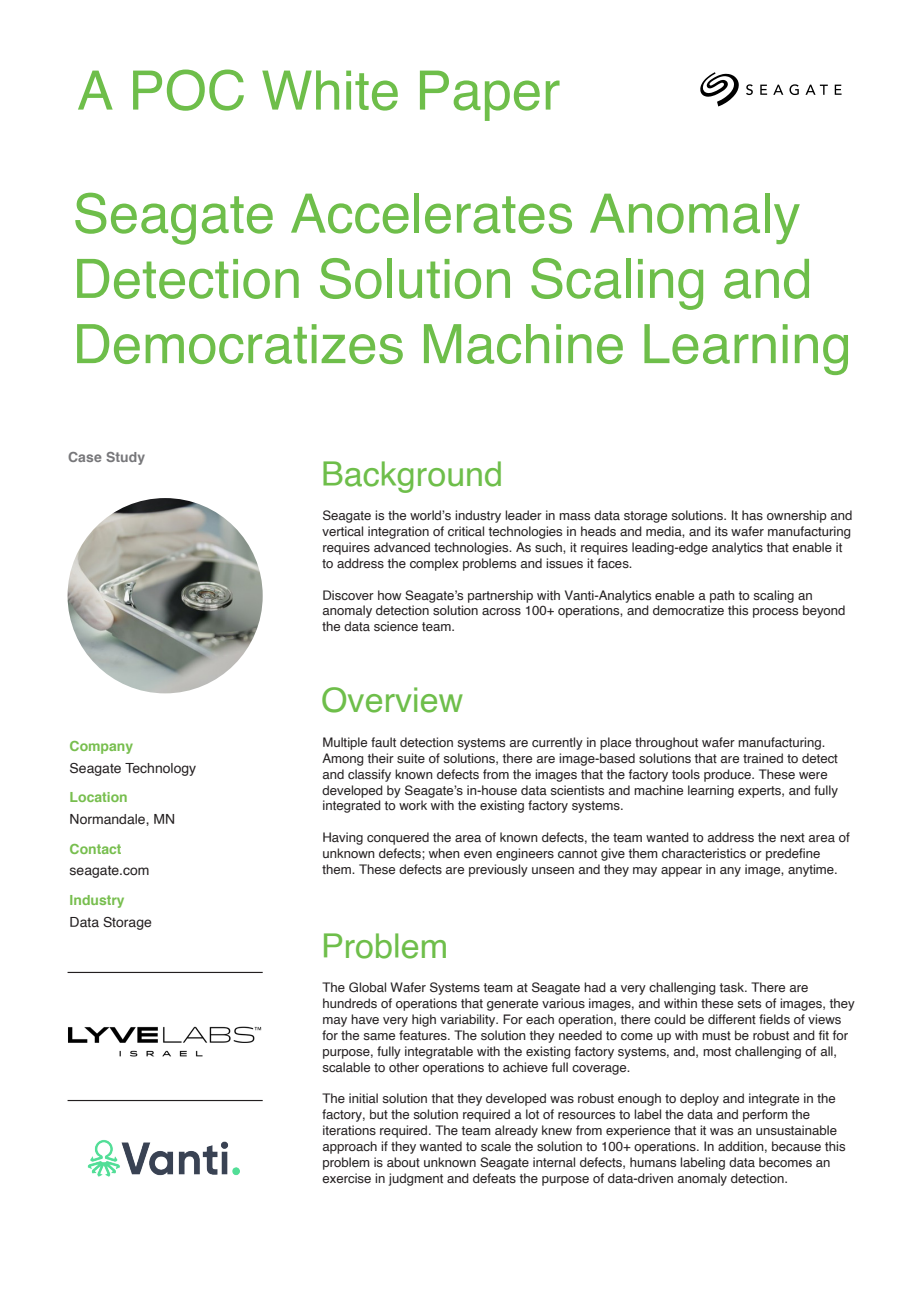  I want to click on perform, so click(765, 1115).
